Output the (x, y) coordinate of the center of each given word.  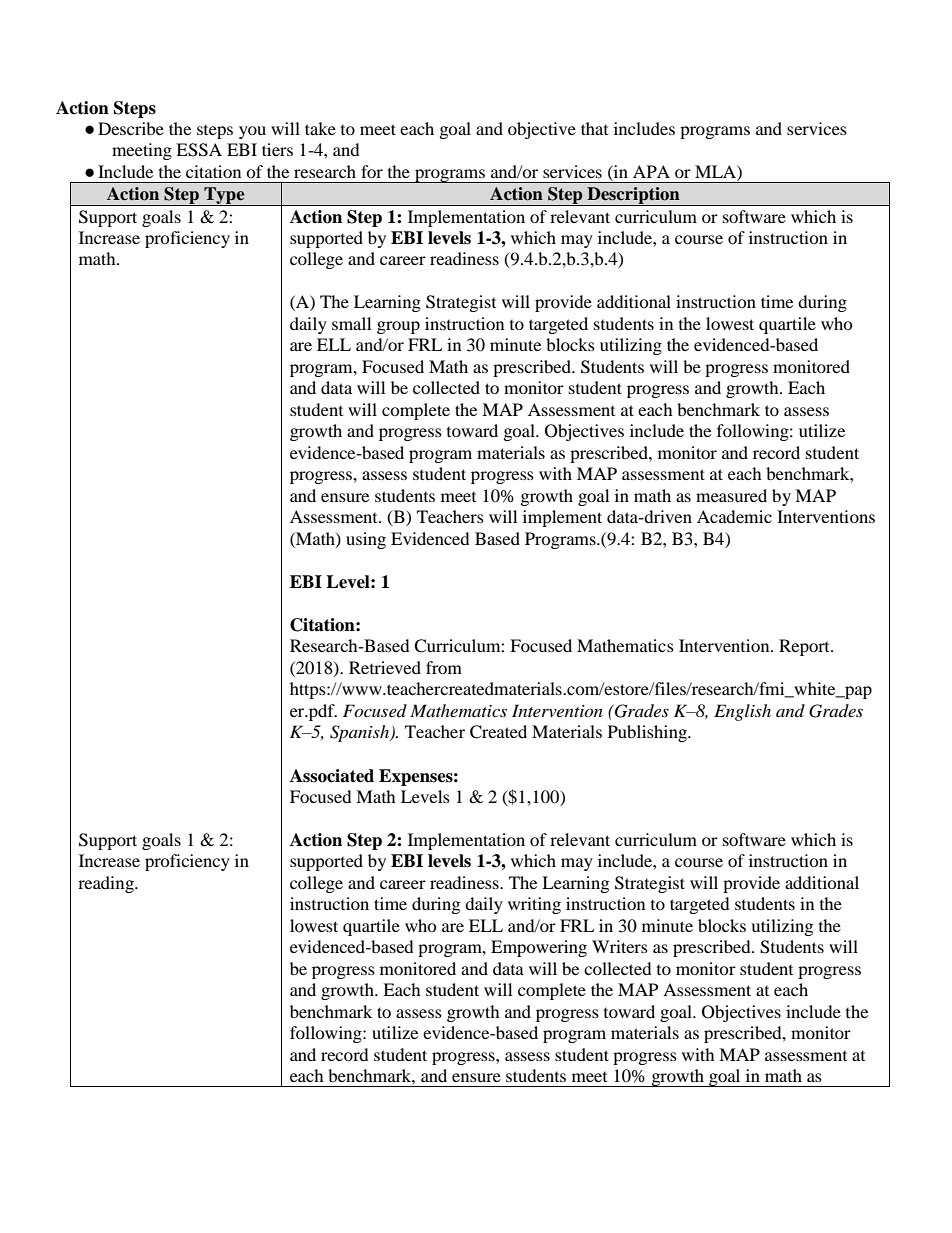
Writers (620, 946)
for (372, 171)
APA (651, 171)
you (252, 132)
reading (107, 884)
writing (534, 905)
